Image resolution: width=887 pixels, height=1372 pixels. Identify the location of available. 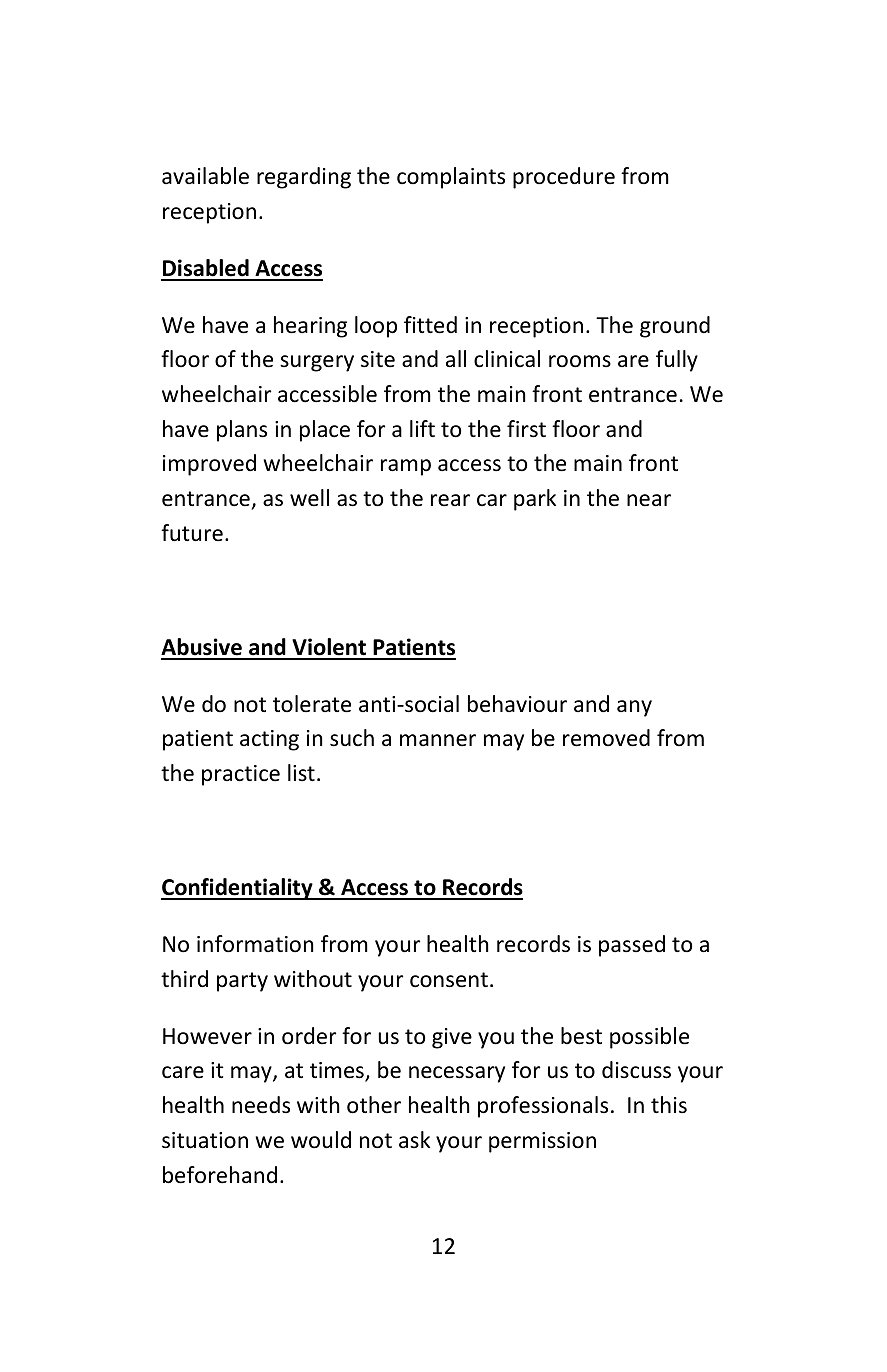
(205, 176).
